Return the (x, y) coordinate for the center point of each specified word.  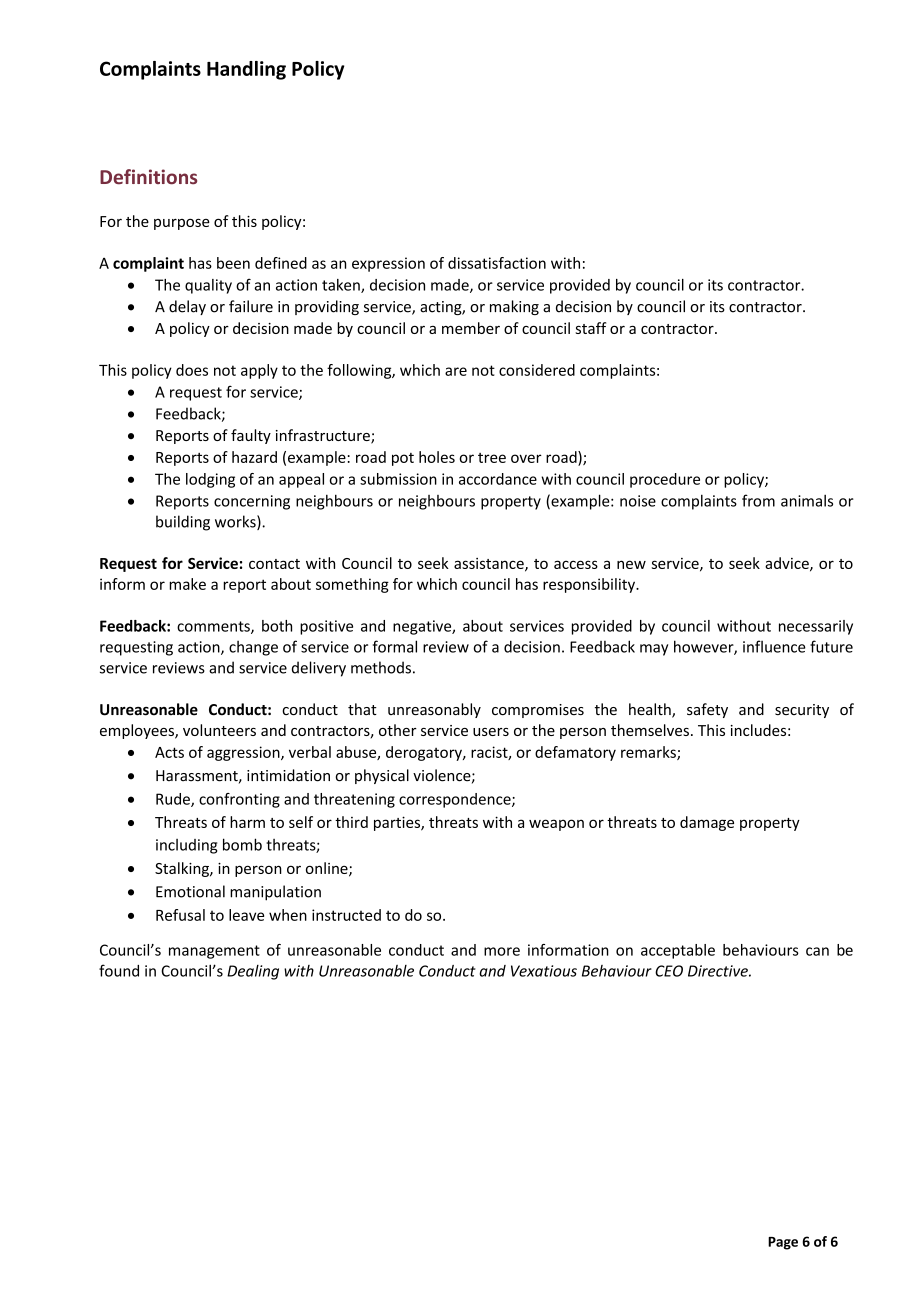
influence (774, 646)
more (502, 951)
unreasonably (434, 710)
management (214, 952)
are (456, 371)
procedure (665, 480)
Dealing (253, 972)
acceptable (678, 951)
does (192, 370)
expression (388, 264)
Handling (246, 70)
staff (590, 328)
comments (214, 627)
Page (783, 1243)
